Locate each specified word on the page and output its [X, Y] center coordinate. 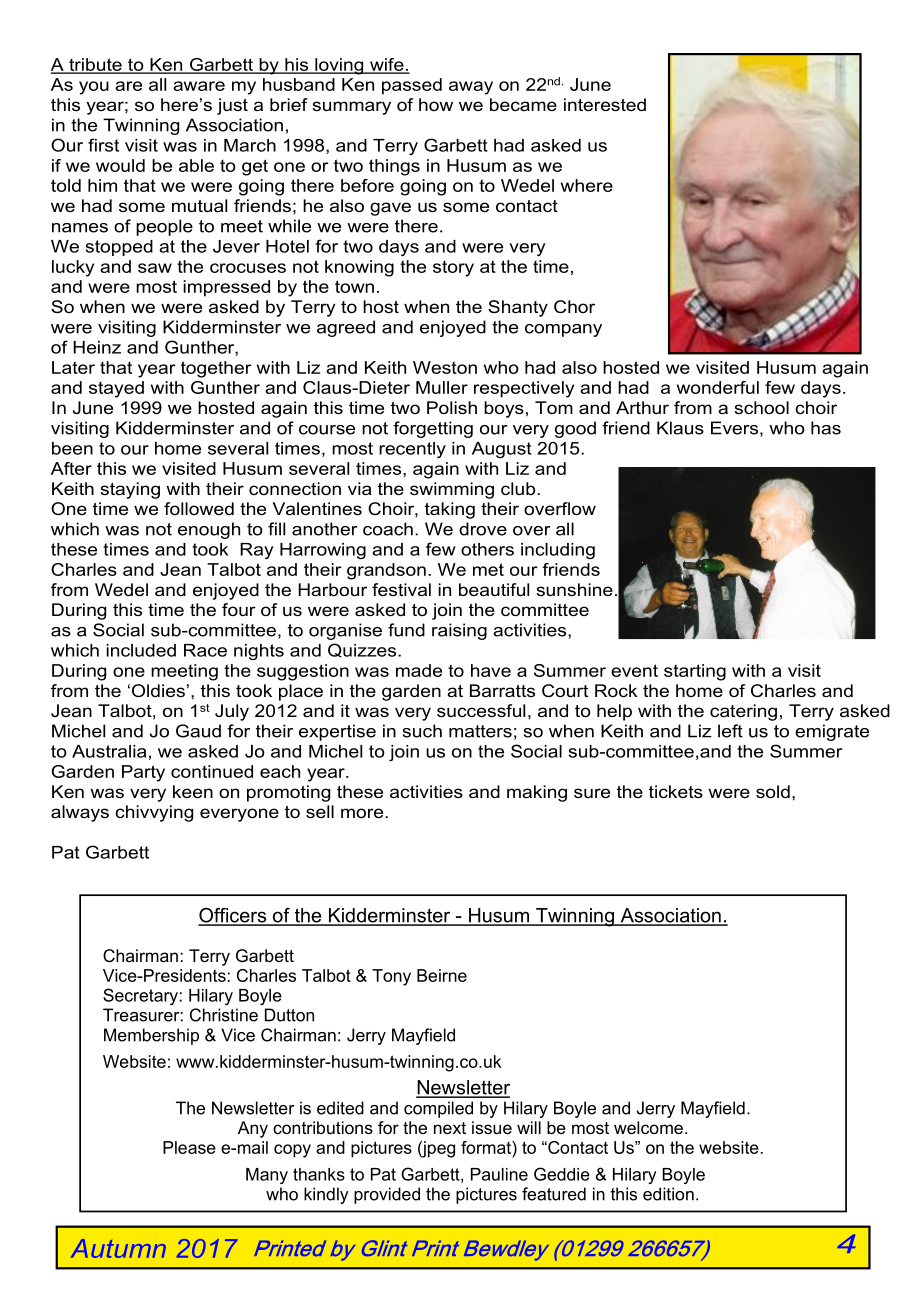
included [141, 650]
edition [668, 1194]
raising [459, 631]
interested [605, 104]
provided [387, 1195]
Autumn [118, 1248]
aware [199, 86]
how [436, 104]
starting [695, 672]
